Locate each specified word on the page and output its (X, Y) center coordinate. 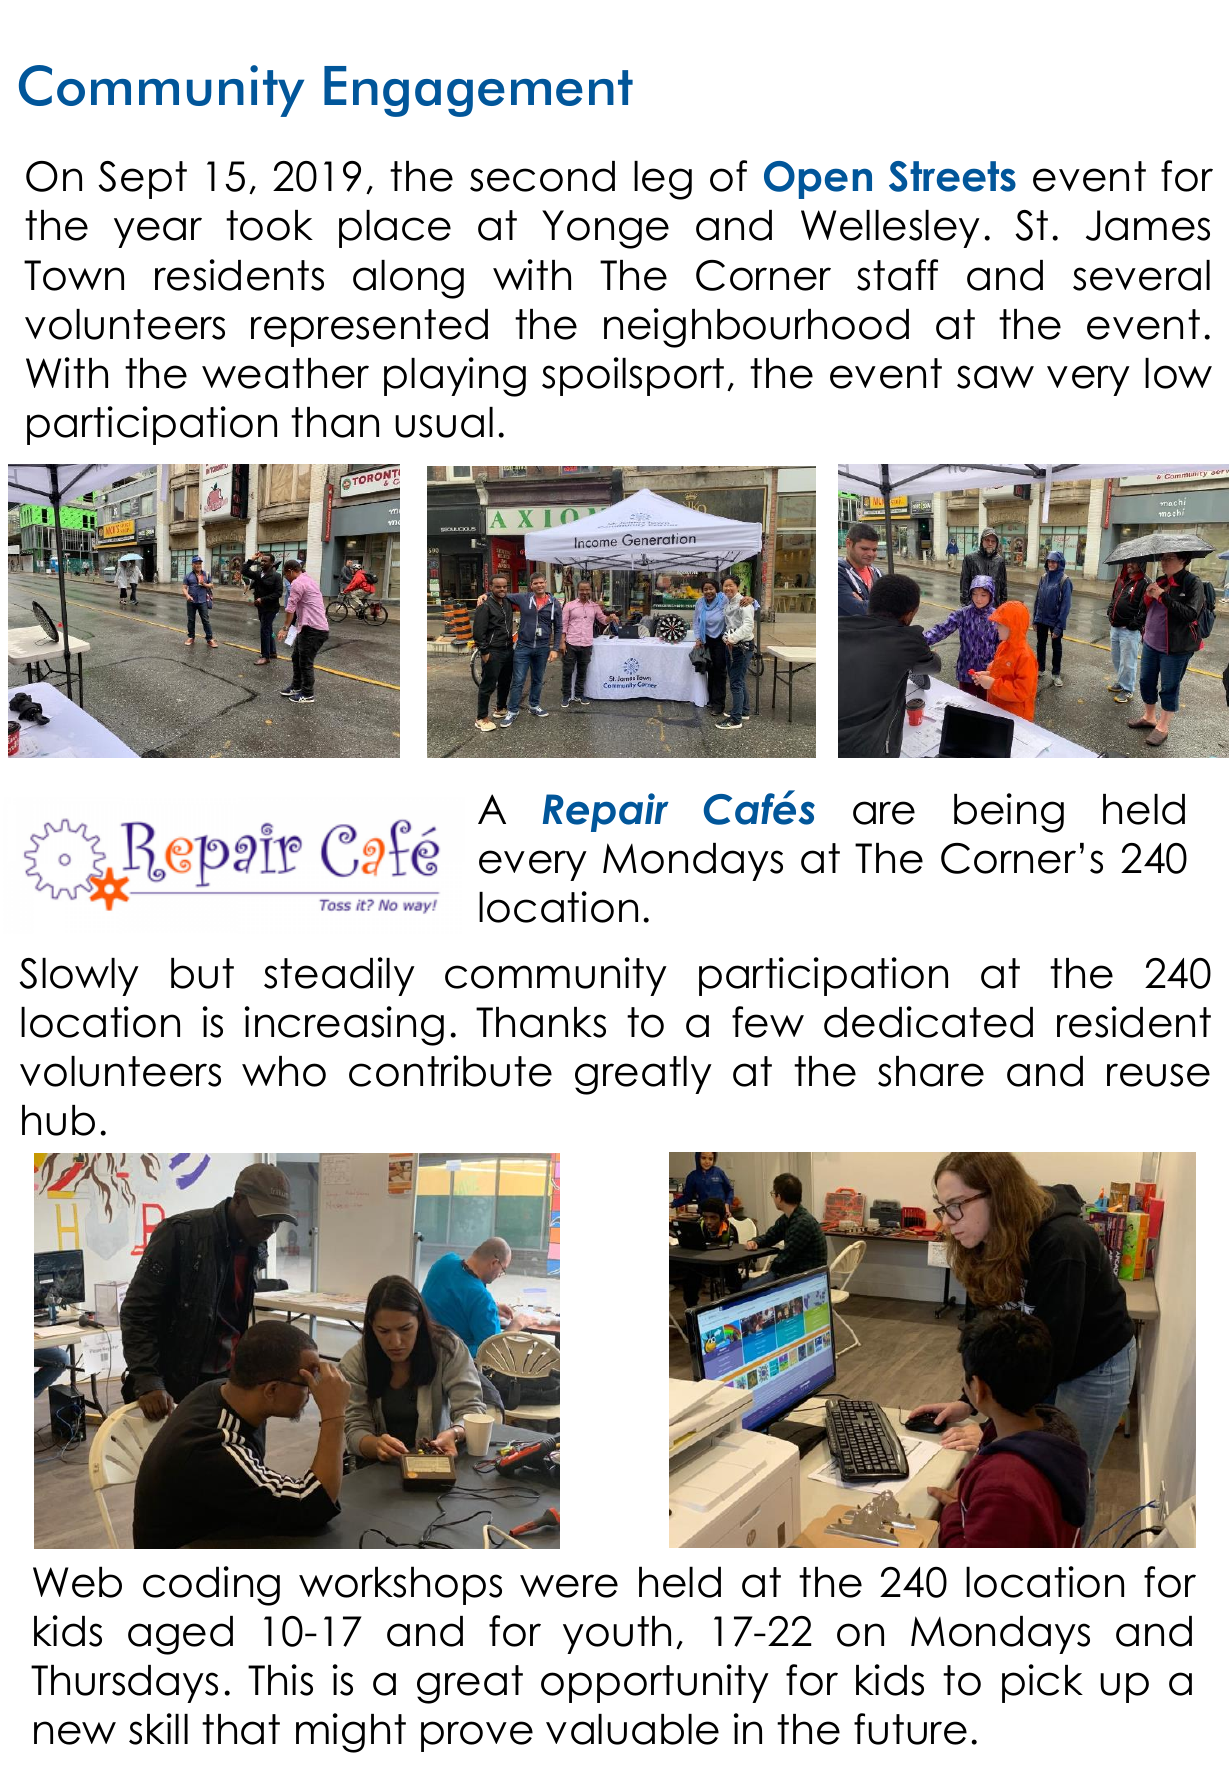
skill (158, 1729)
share (931, 1071)
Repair (606, 812)
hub (58, 1120)
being (1009, 813)
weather (285, 373)
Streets (952, 176)
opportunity (655, 1683)
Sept (142, 180)
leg (663, 180)
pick (1042, 1683)
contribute (450, 1071)
